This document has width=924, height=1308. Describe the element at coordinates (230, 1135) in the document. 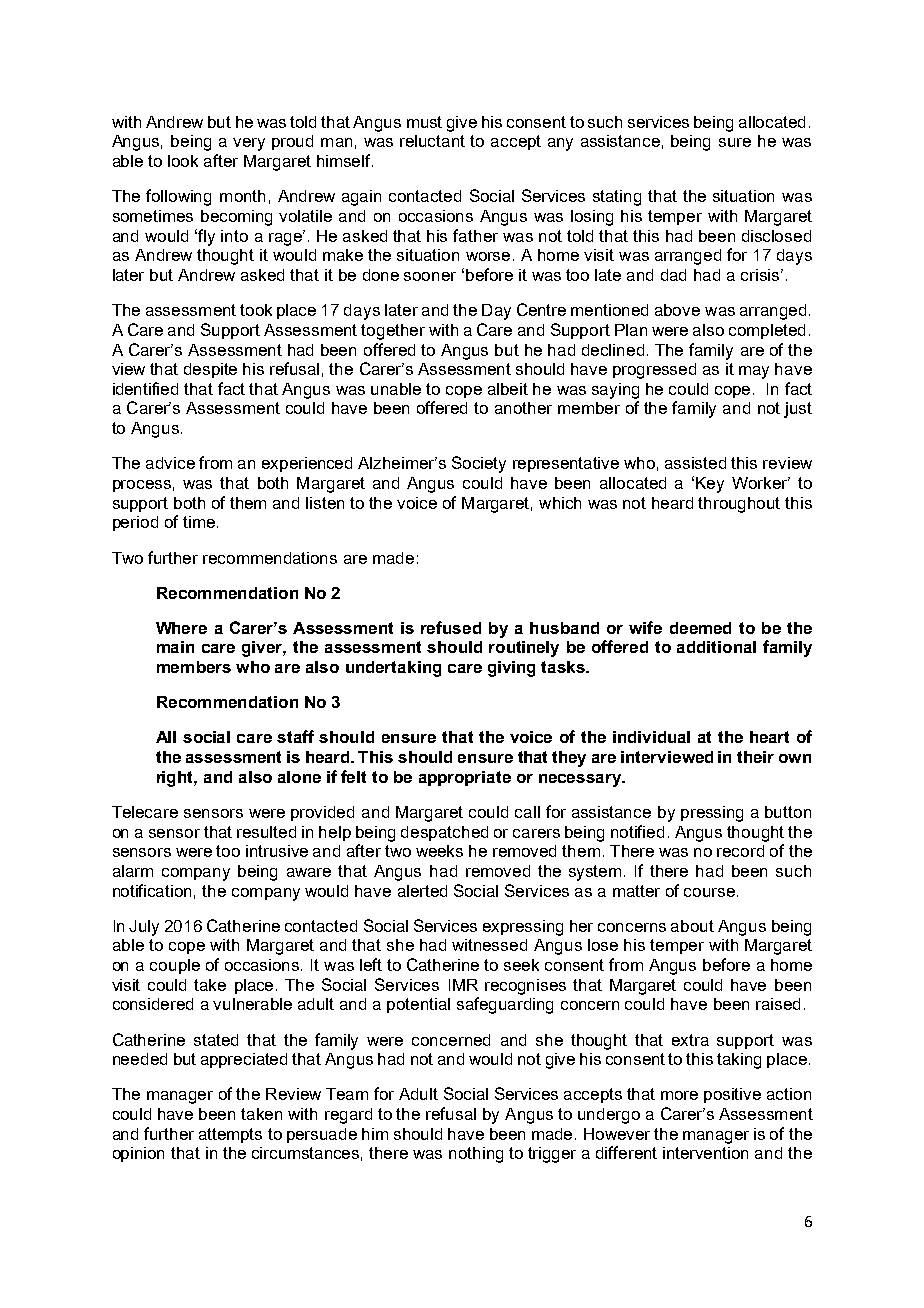

I see `attempts` at that location.
